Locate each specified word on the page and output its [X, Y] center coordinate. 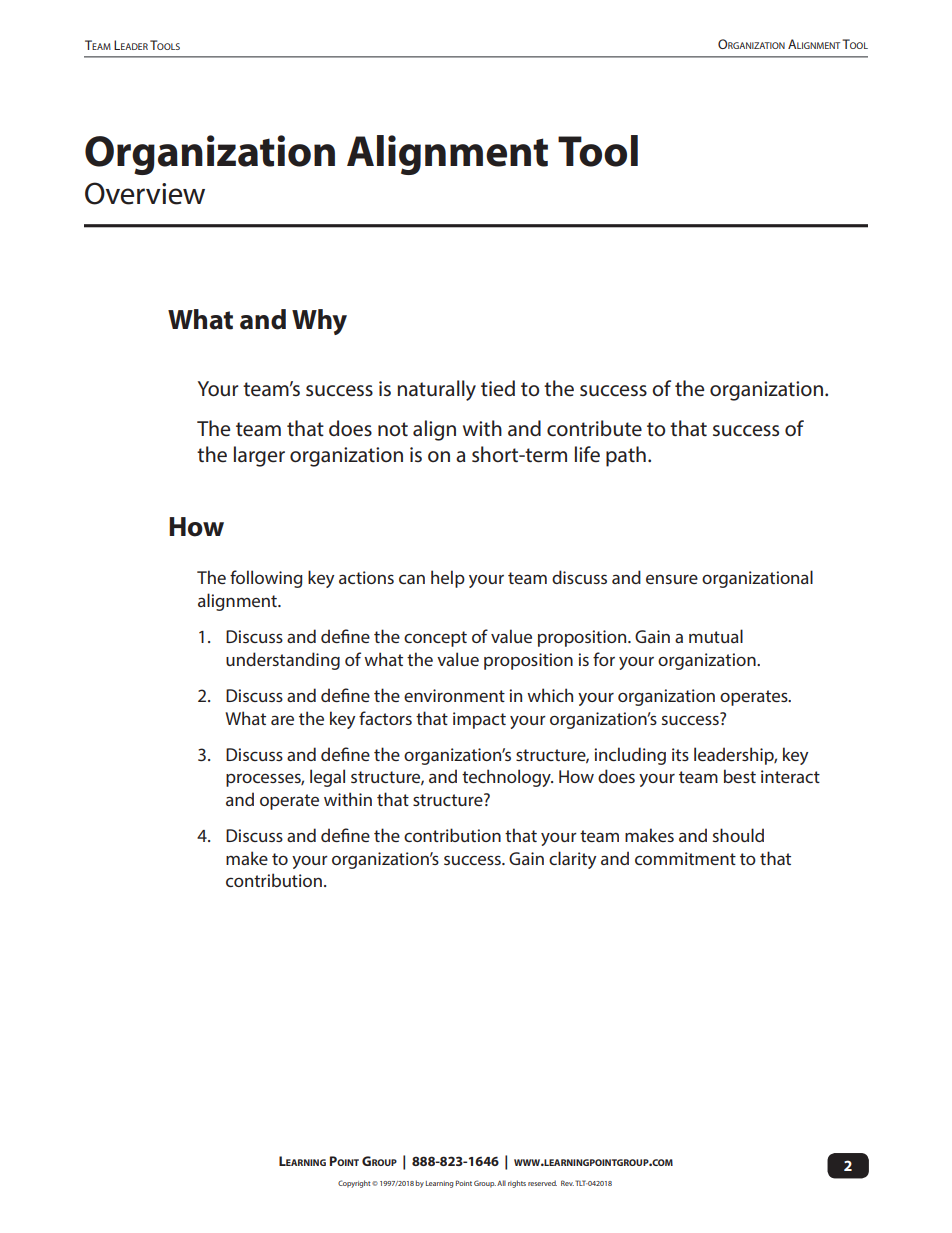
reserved [542, 1183]
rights [517, 1184]
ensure [672, 579]
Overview [145, 193]
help [448, 579]
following [266, 579]
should [738, 835]
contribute [594, 428]
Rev [567, 1183]
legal [327, 778]
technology [507, 778]
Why [319, 322]
